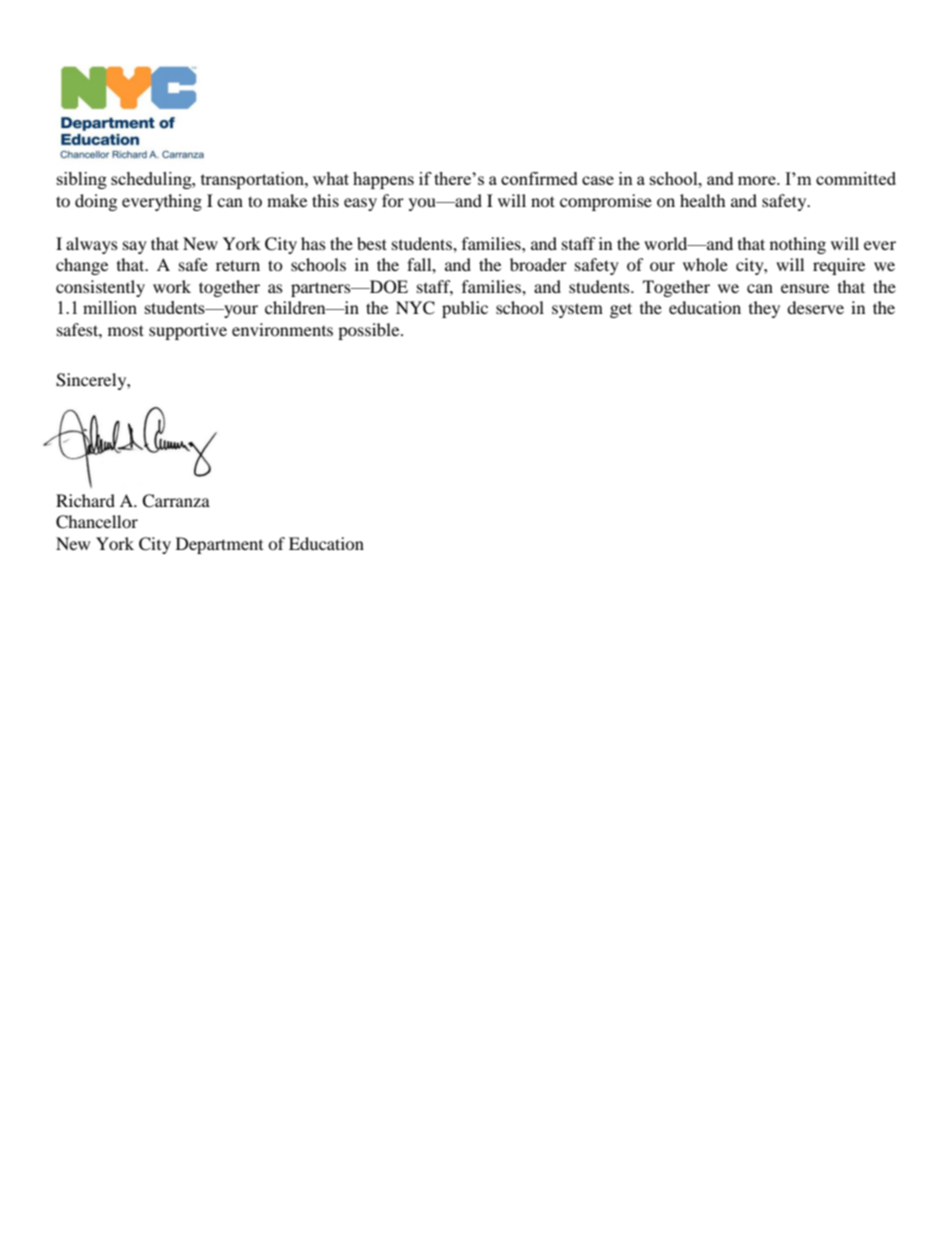 The width and height of the image is (952, 1233). What do you see at coordinates (188, 331) in the image?
I see `supportive` at bounding box center [188, 331].
